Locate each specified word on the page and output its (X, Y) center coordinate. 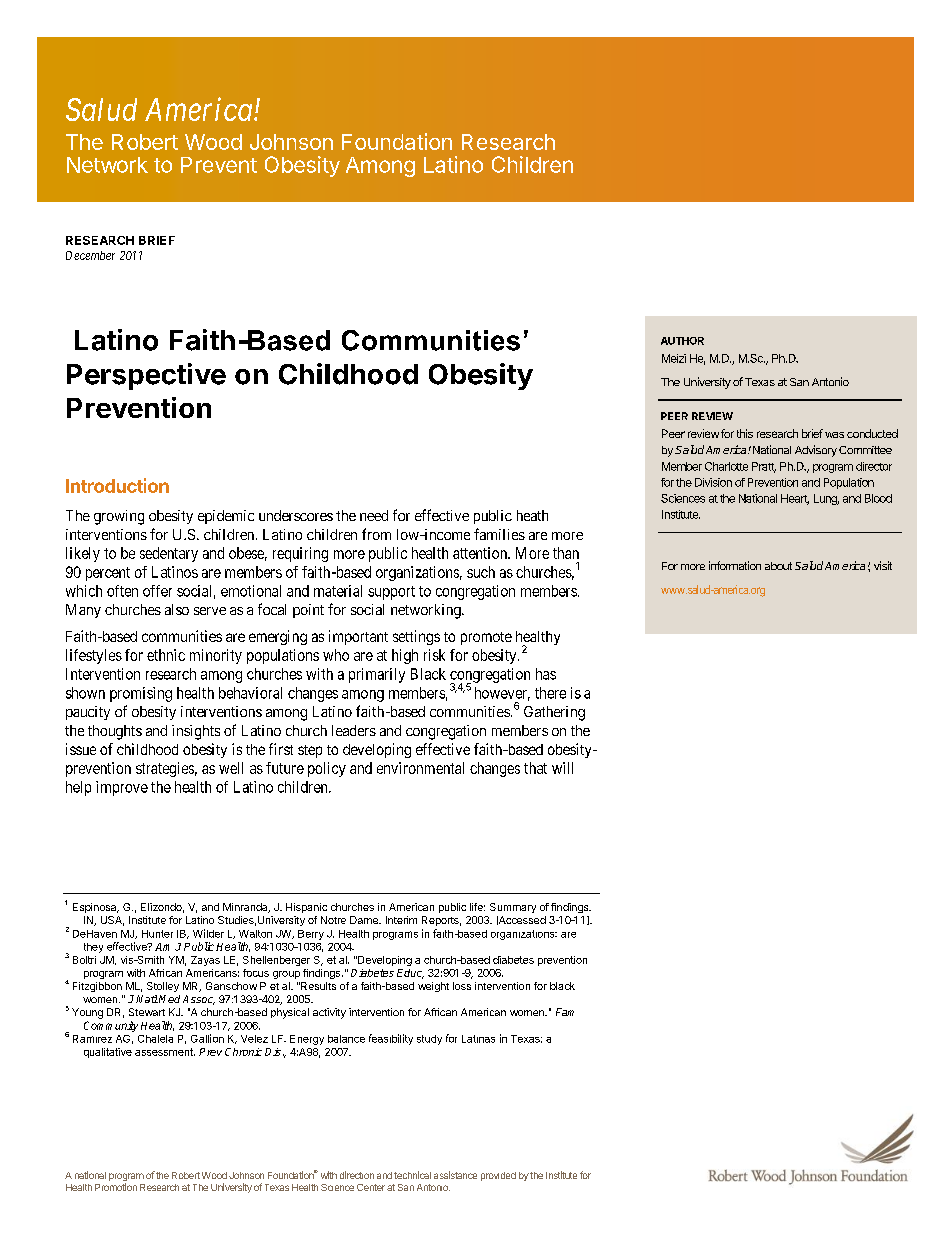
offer (157, 591)
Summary (513, 908)
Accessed (521, 920)
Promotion (116, 1187)
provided (498, 1176)
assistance (455, 1175)
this (745, 433)
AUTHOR (682, 341)
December (90, 255)
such (481, 572)
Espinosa (96, 908)
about (778, 566)
